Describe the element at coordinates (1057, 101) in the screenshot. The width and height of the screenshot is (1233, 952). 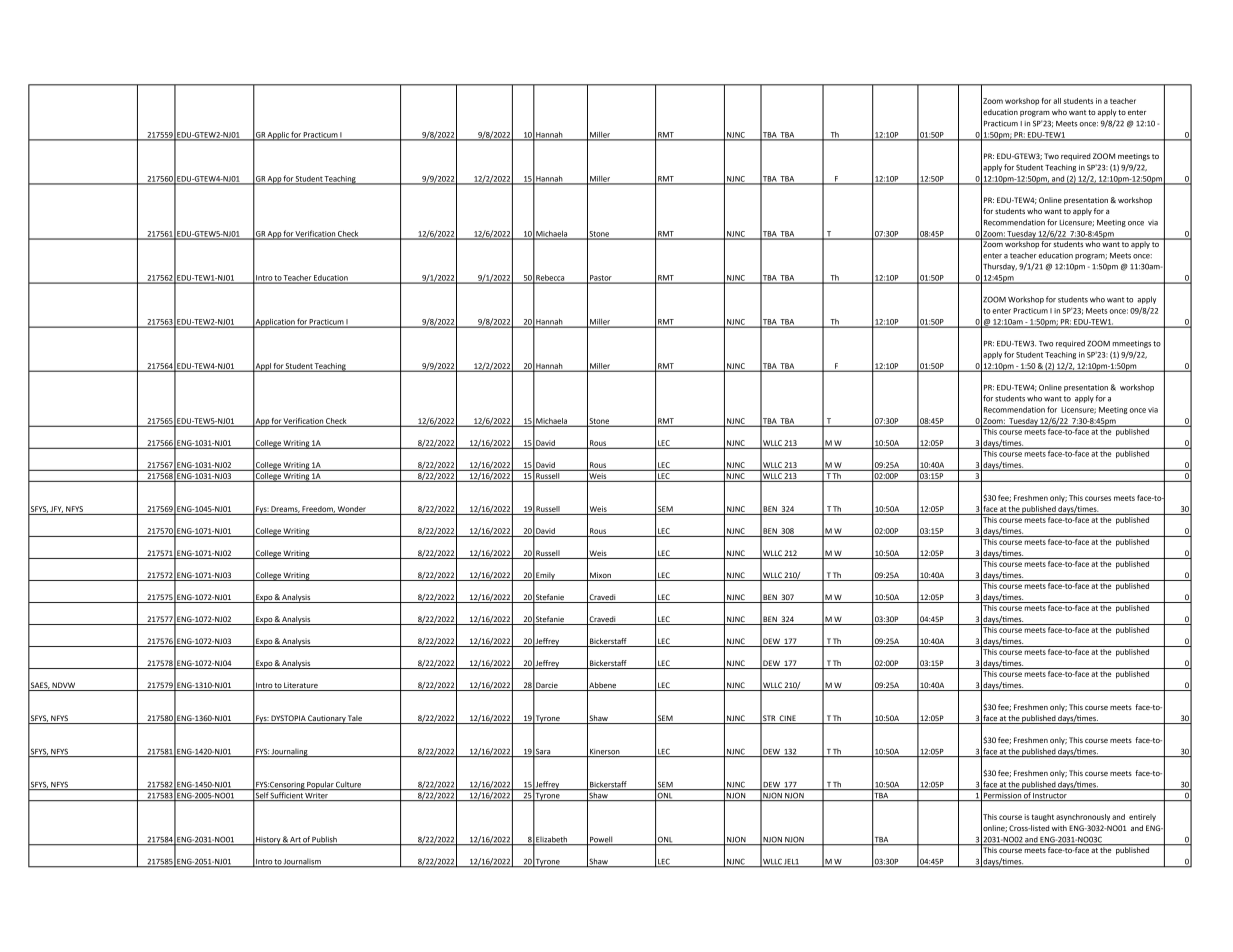
I see `all` at that location.
